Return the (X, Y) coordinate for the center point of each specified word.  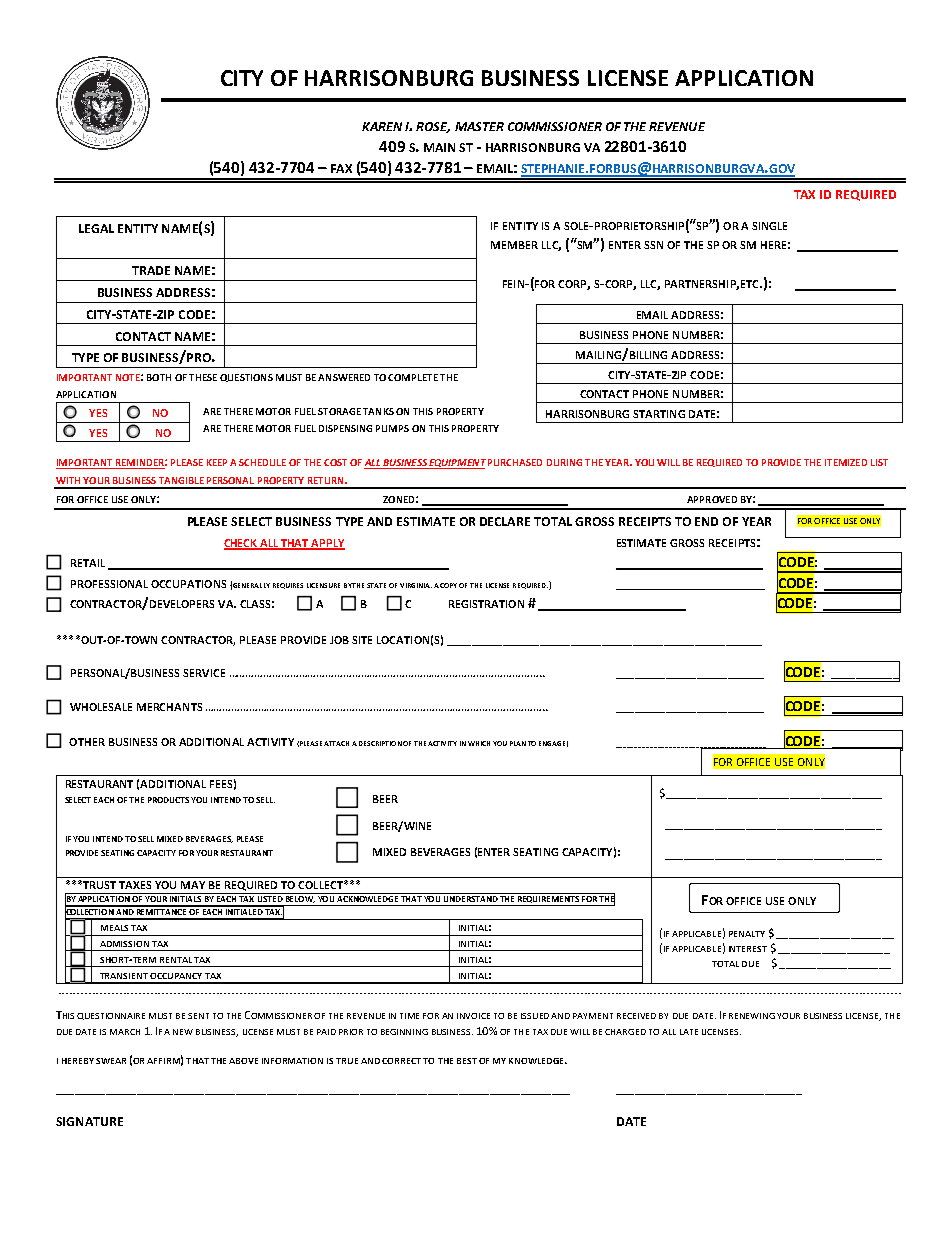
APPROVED (712, 499)
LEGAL (96, 228)
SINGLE (769, 226)
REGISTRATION (486, 604)
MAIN (439, 147)
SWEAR (111, 1061)
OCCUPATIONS (188, 584)
